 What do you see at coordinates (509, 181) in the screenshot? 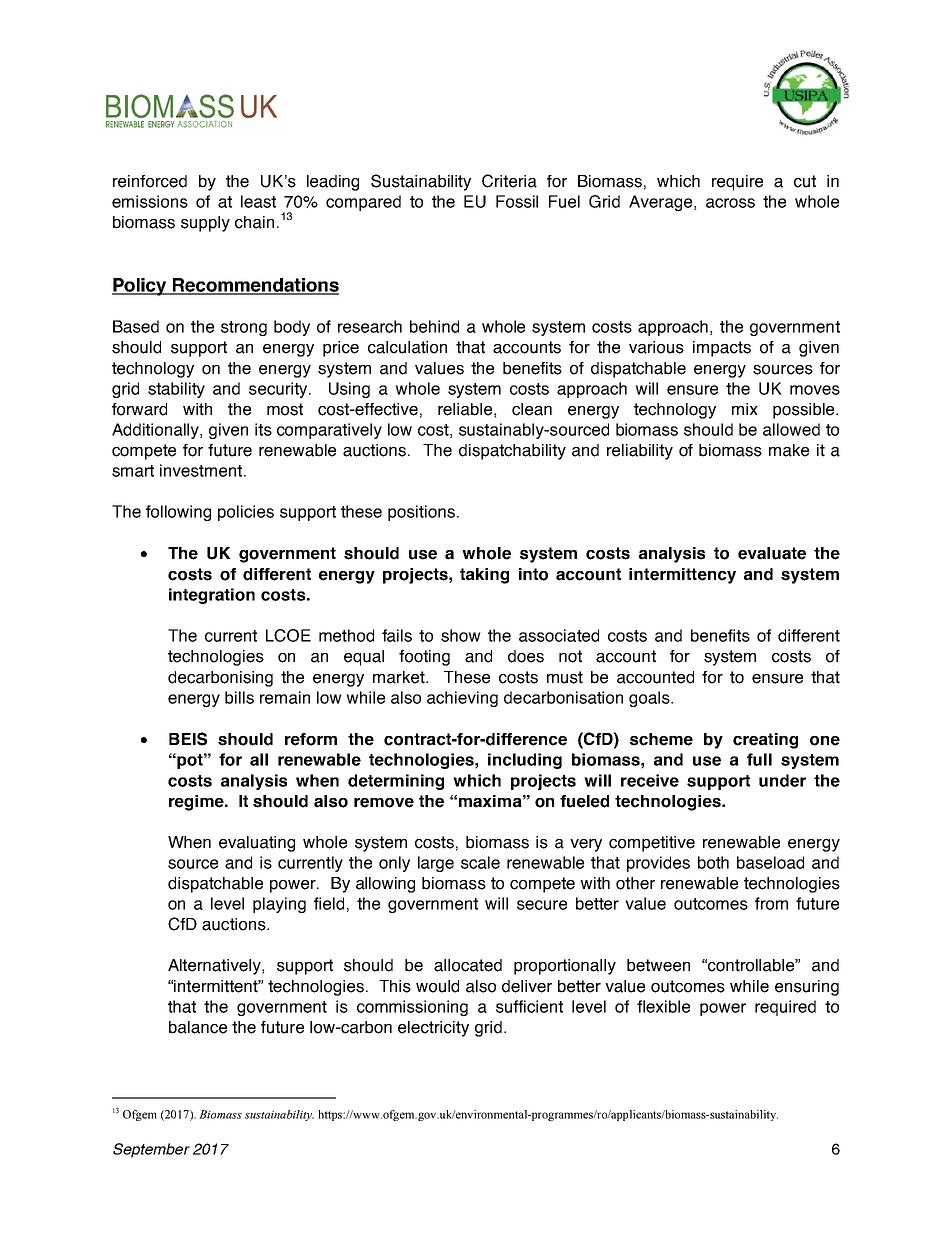
I see `Criteria` at bounding box center [509, 181].
